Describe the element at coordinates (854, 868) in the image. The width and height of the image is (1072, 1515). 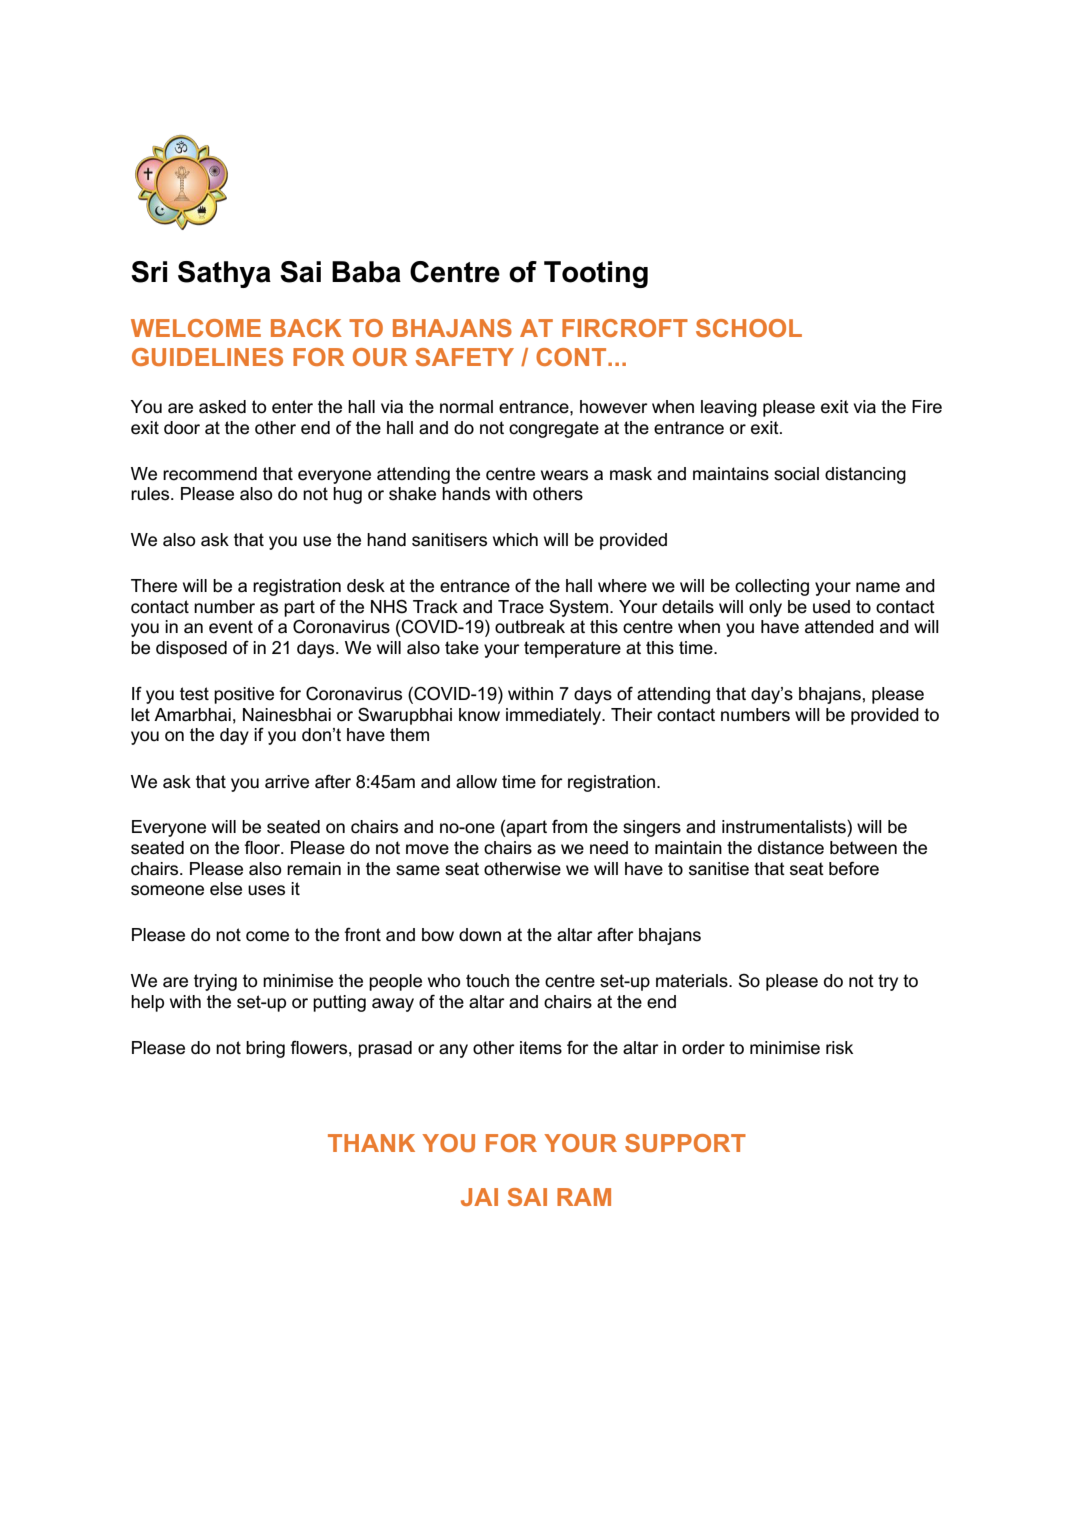
I see `before` at that location.
